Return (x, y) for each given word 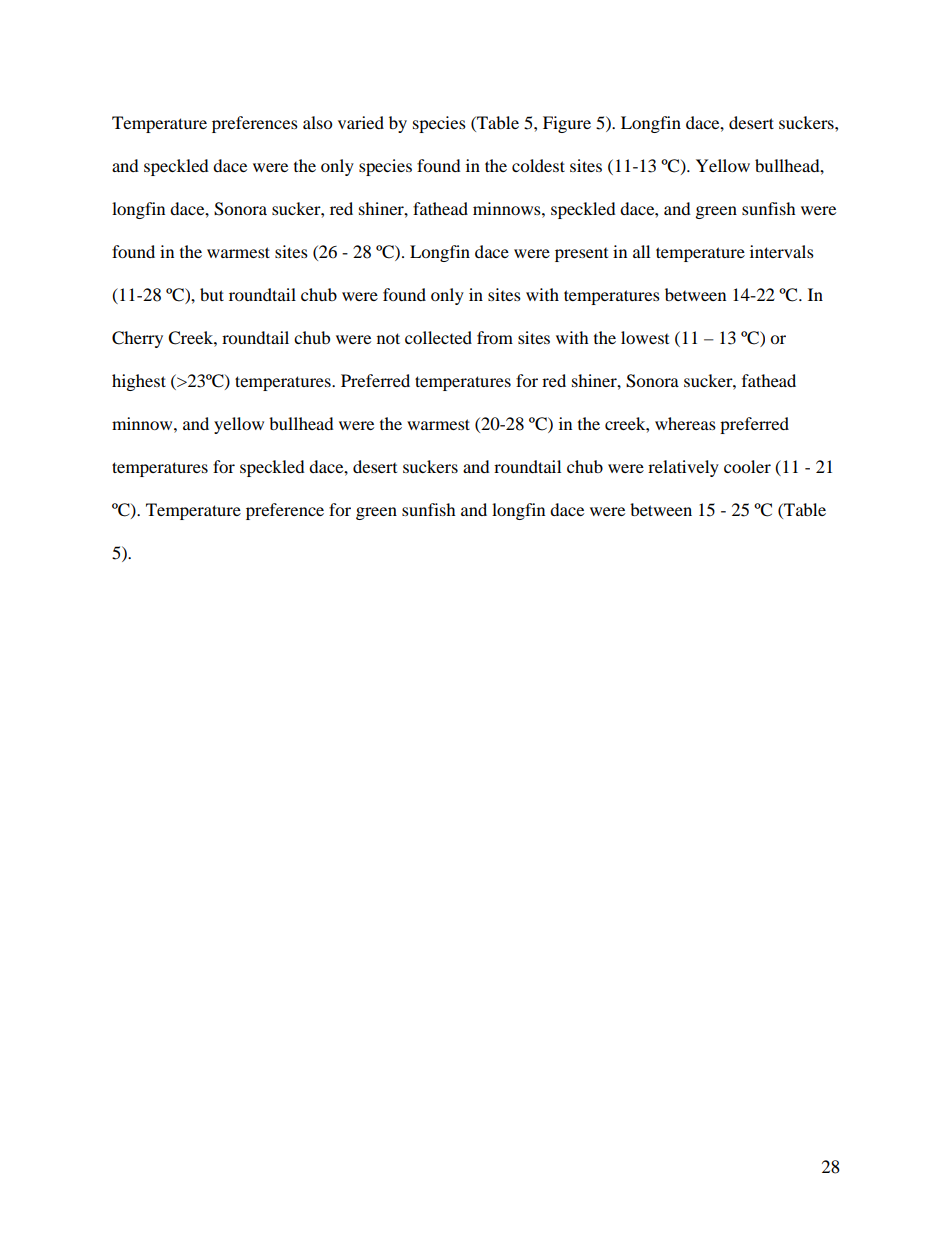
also (317, 122)
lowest (645, 337)
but (212, 294)
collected (438, 337)
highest (139, 382)
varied (361, 122)
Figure (567, 124)
